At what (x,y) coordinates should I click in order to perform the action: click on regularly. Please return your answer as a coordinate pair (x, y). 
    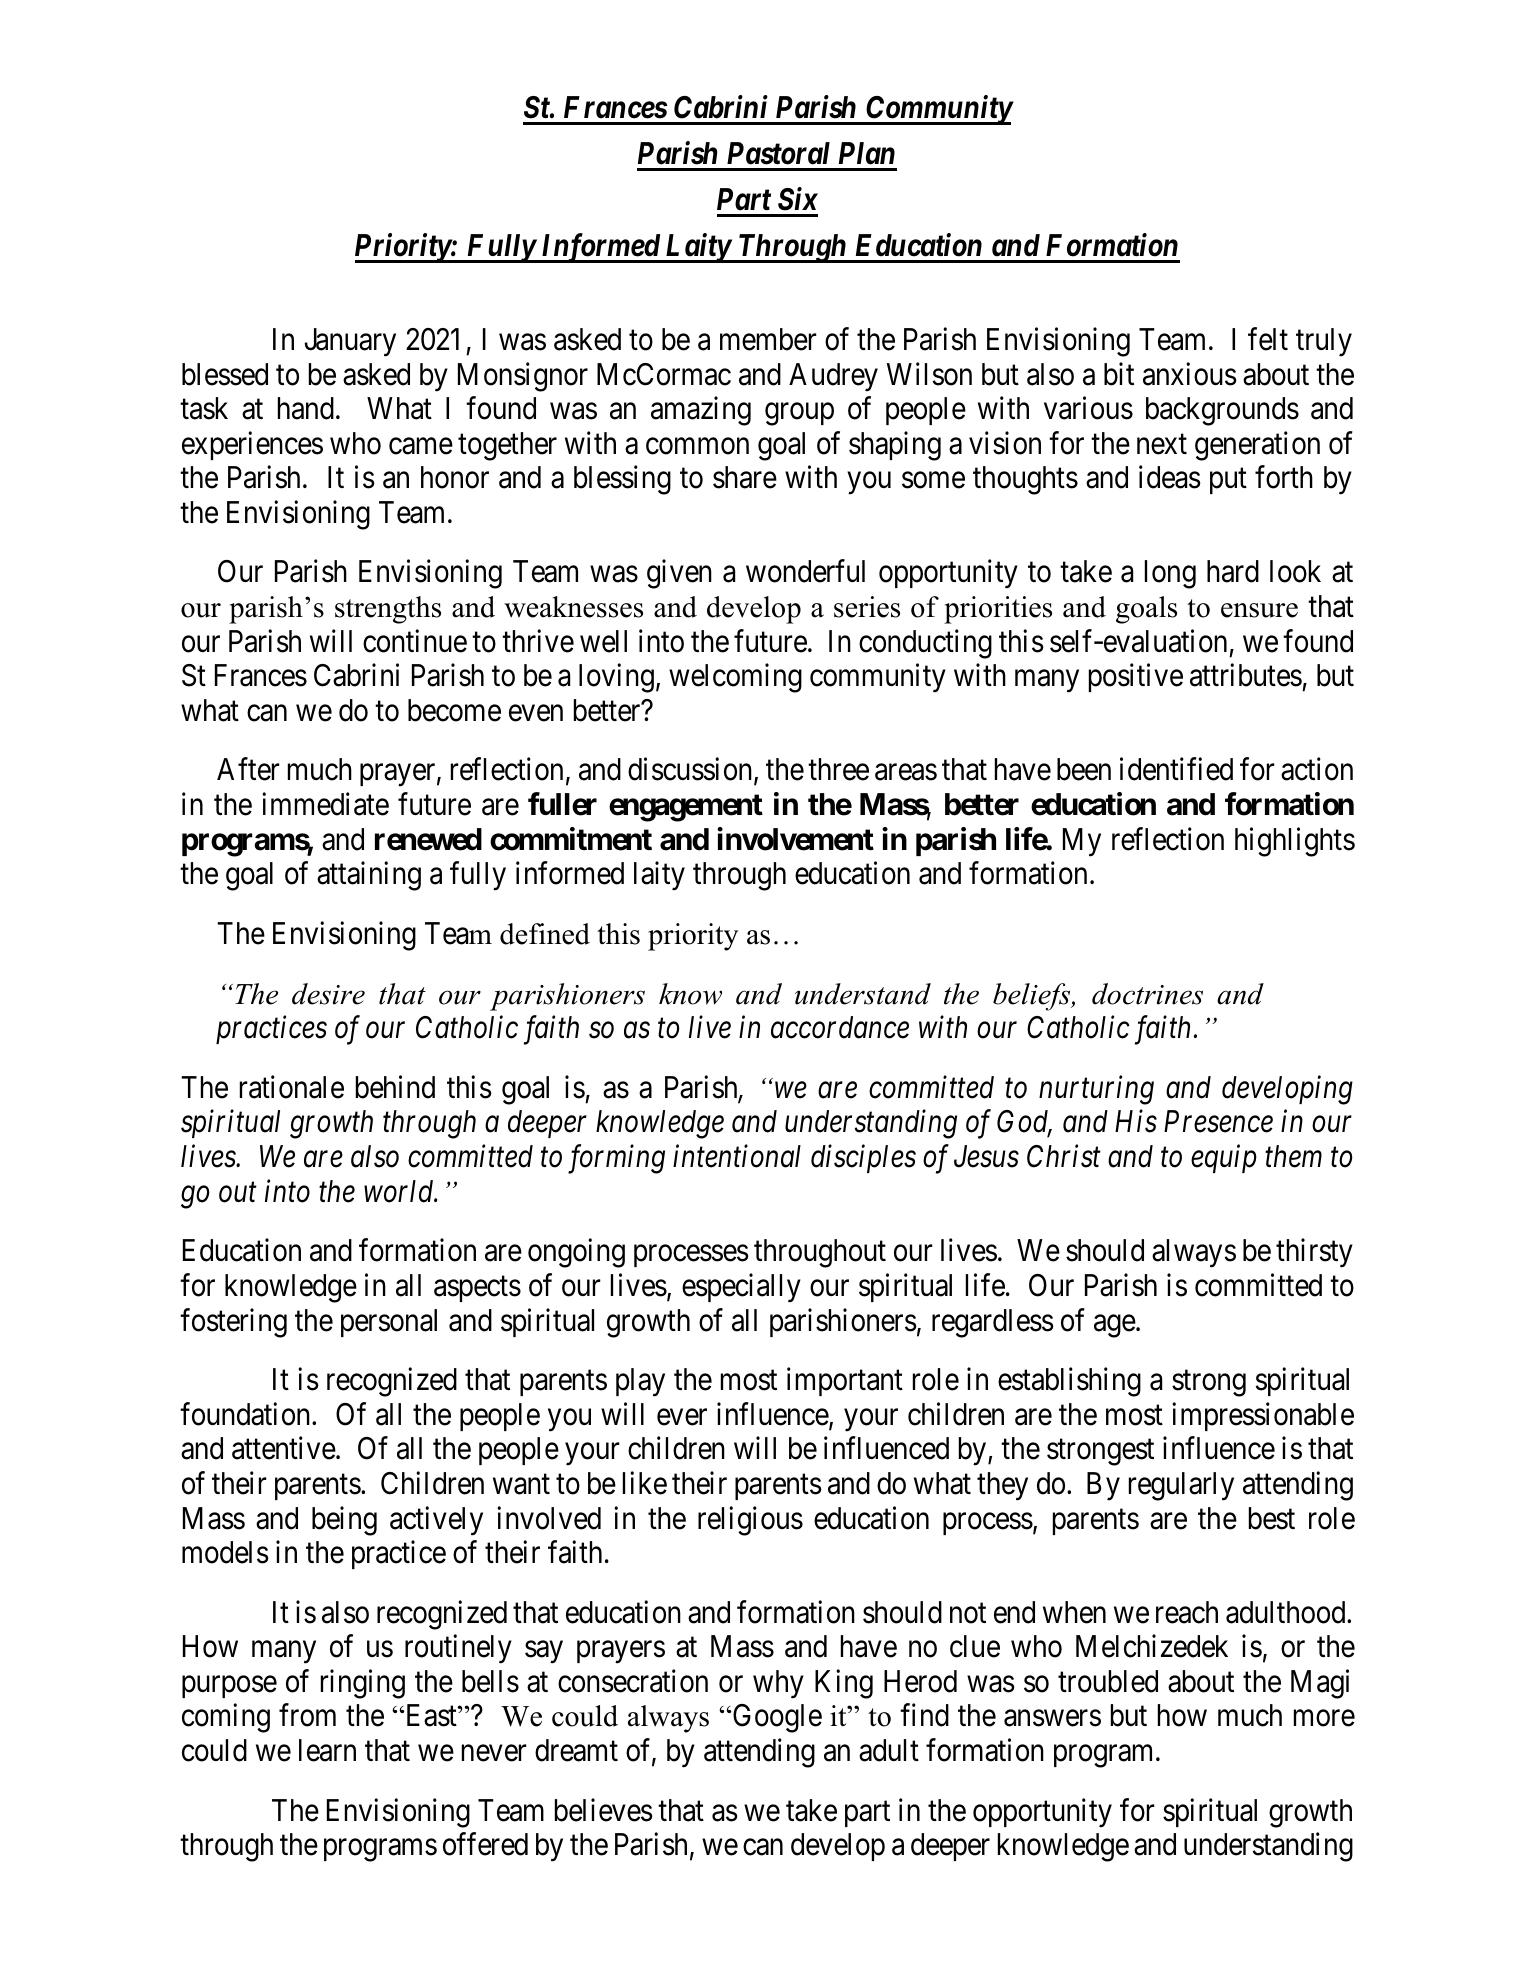
    Looking at the image, I should click on (1181, 1486).
